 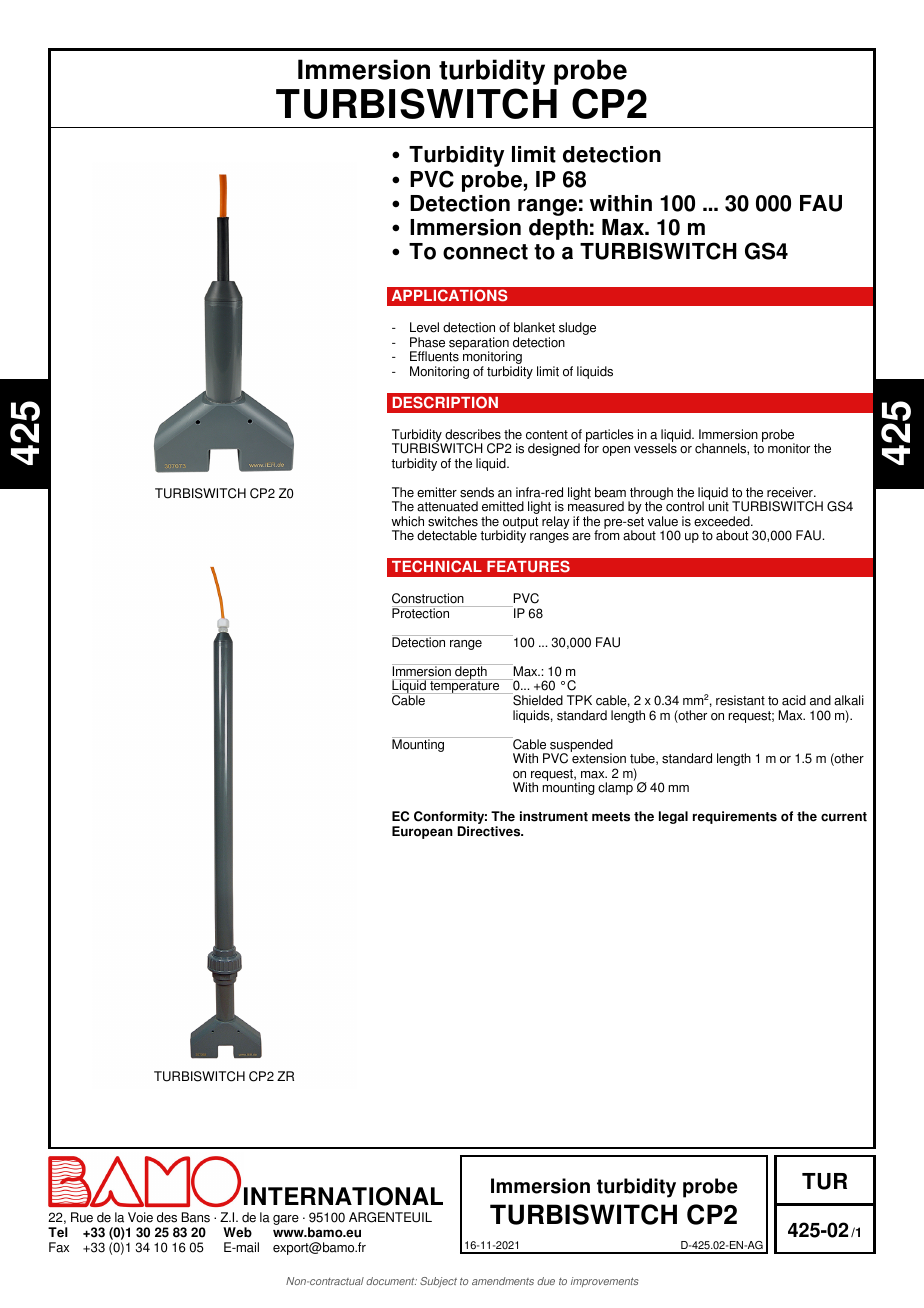 I want to click on INTERNATIONAL, so click(x=343, y=1196).
